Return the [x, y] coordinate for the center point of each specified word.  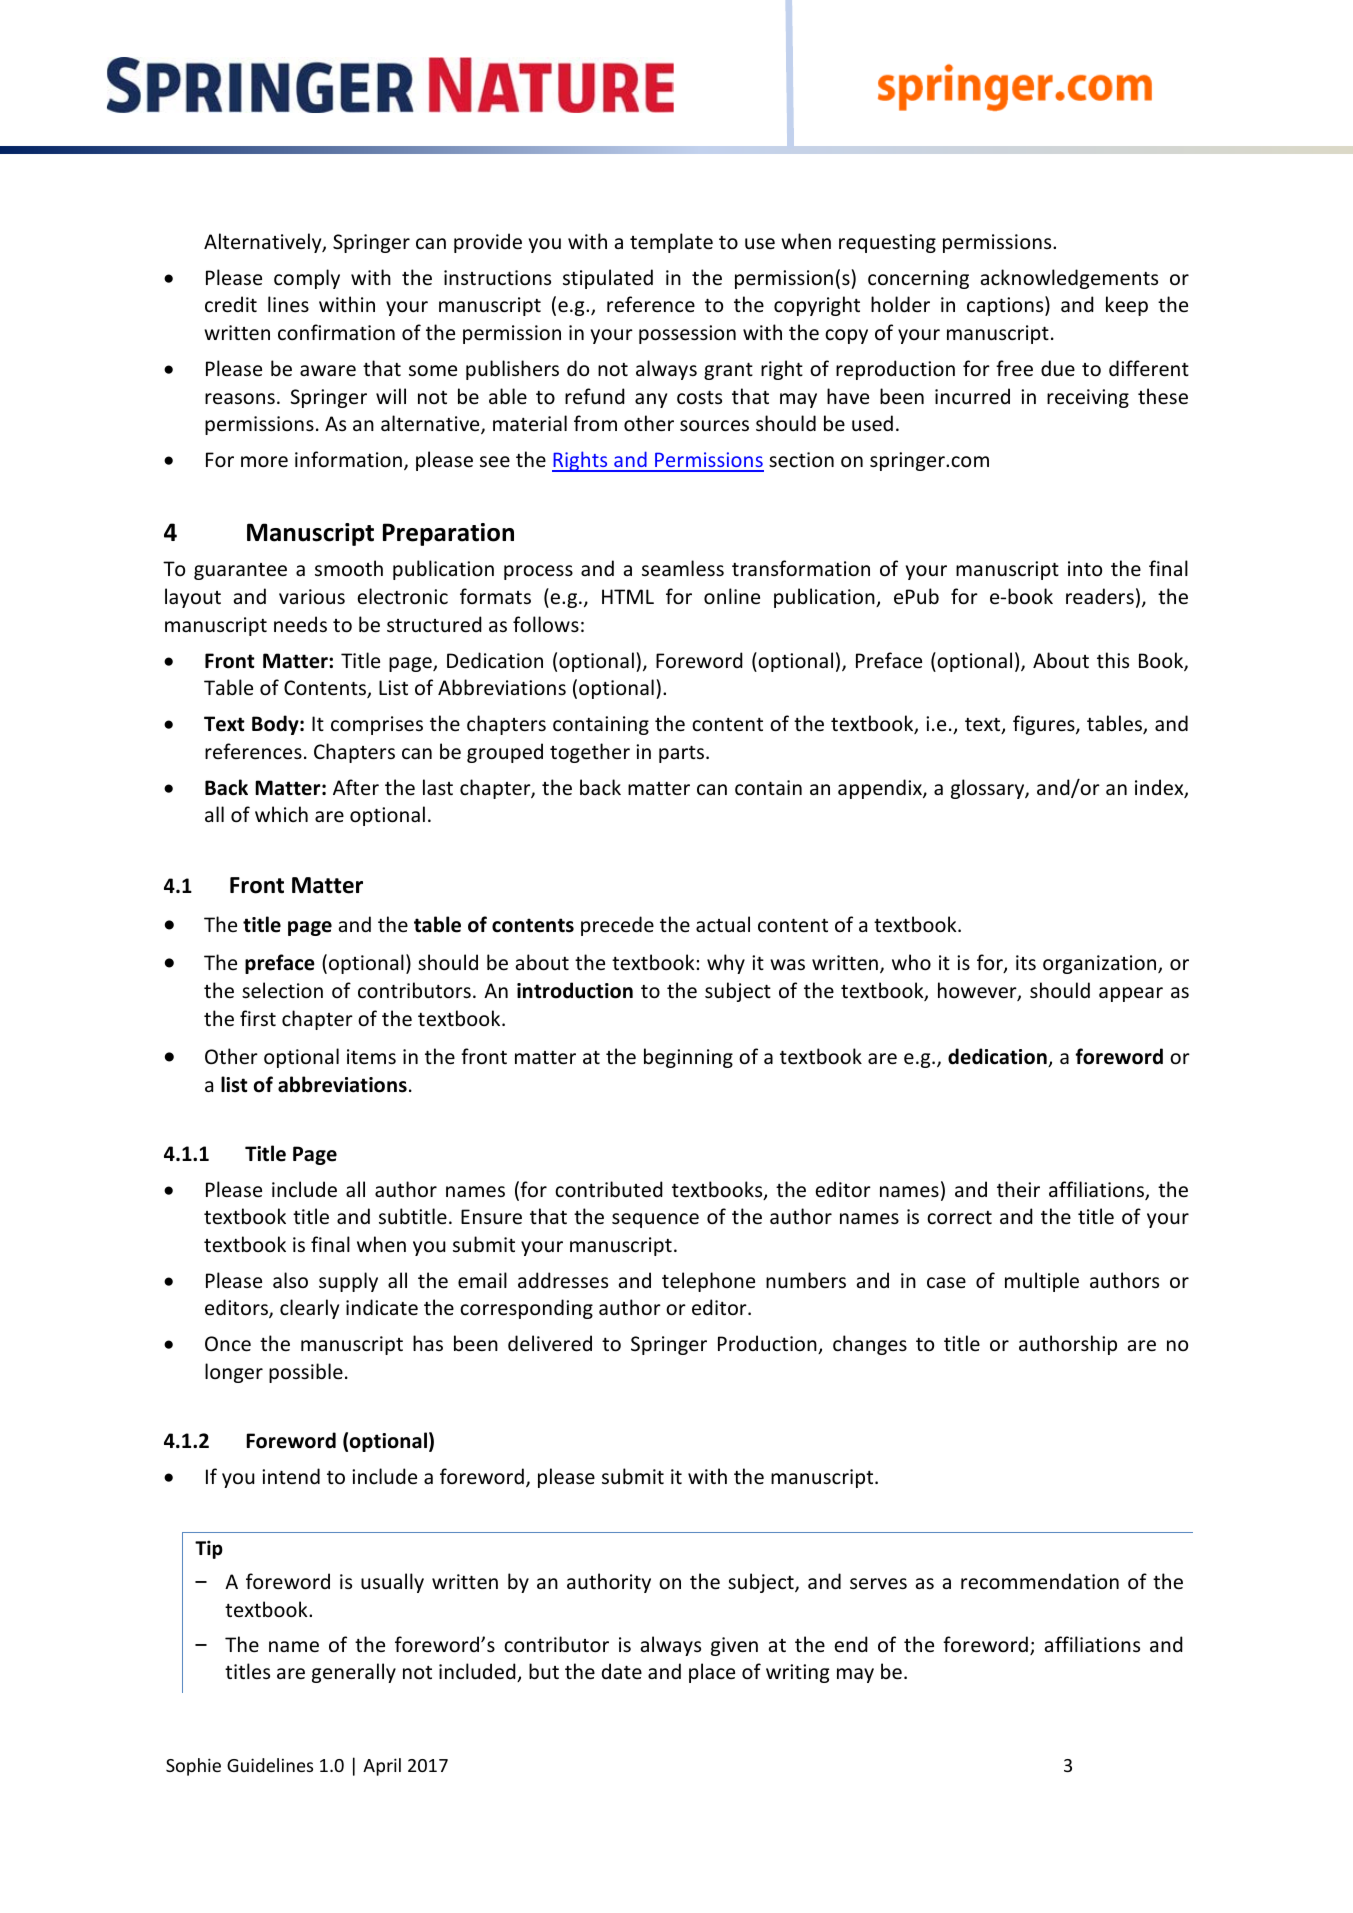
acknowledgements [1069, 279]
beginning [688, 1058]
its [1026, 963]
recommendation [1040, 1581]
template [671, 243]
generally [354, 1673]
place [712, 1673]
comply [307, 279]
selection [282, 990]
